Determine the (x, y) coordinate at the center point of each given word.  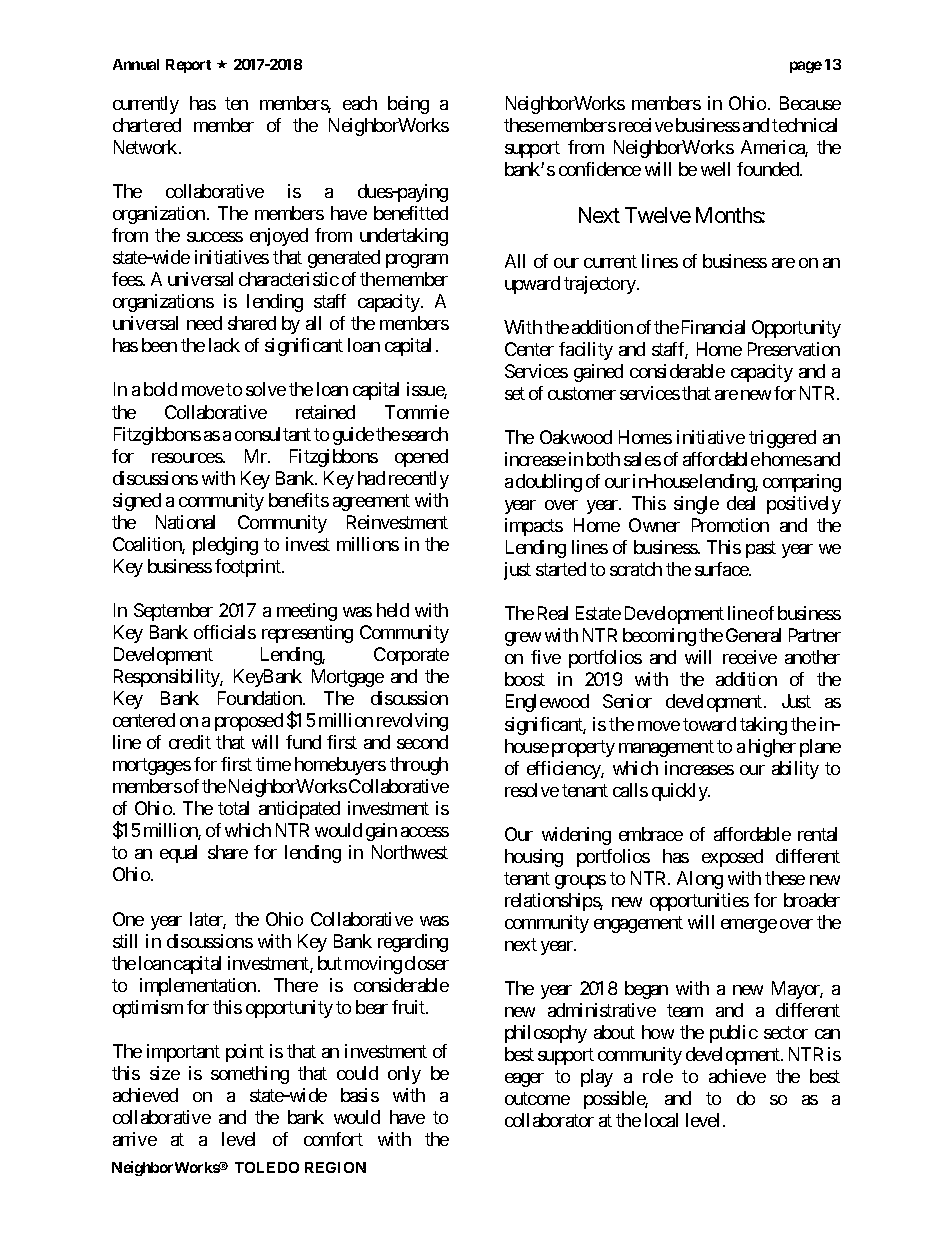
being (408, 105)
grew (523, 639)
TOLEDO (267, 1167)
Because (810, 103)
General (753, 635)
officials (225, 632)
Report (188, 66)
